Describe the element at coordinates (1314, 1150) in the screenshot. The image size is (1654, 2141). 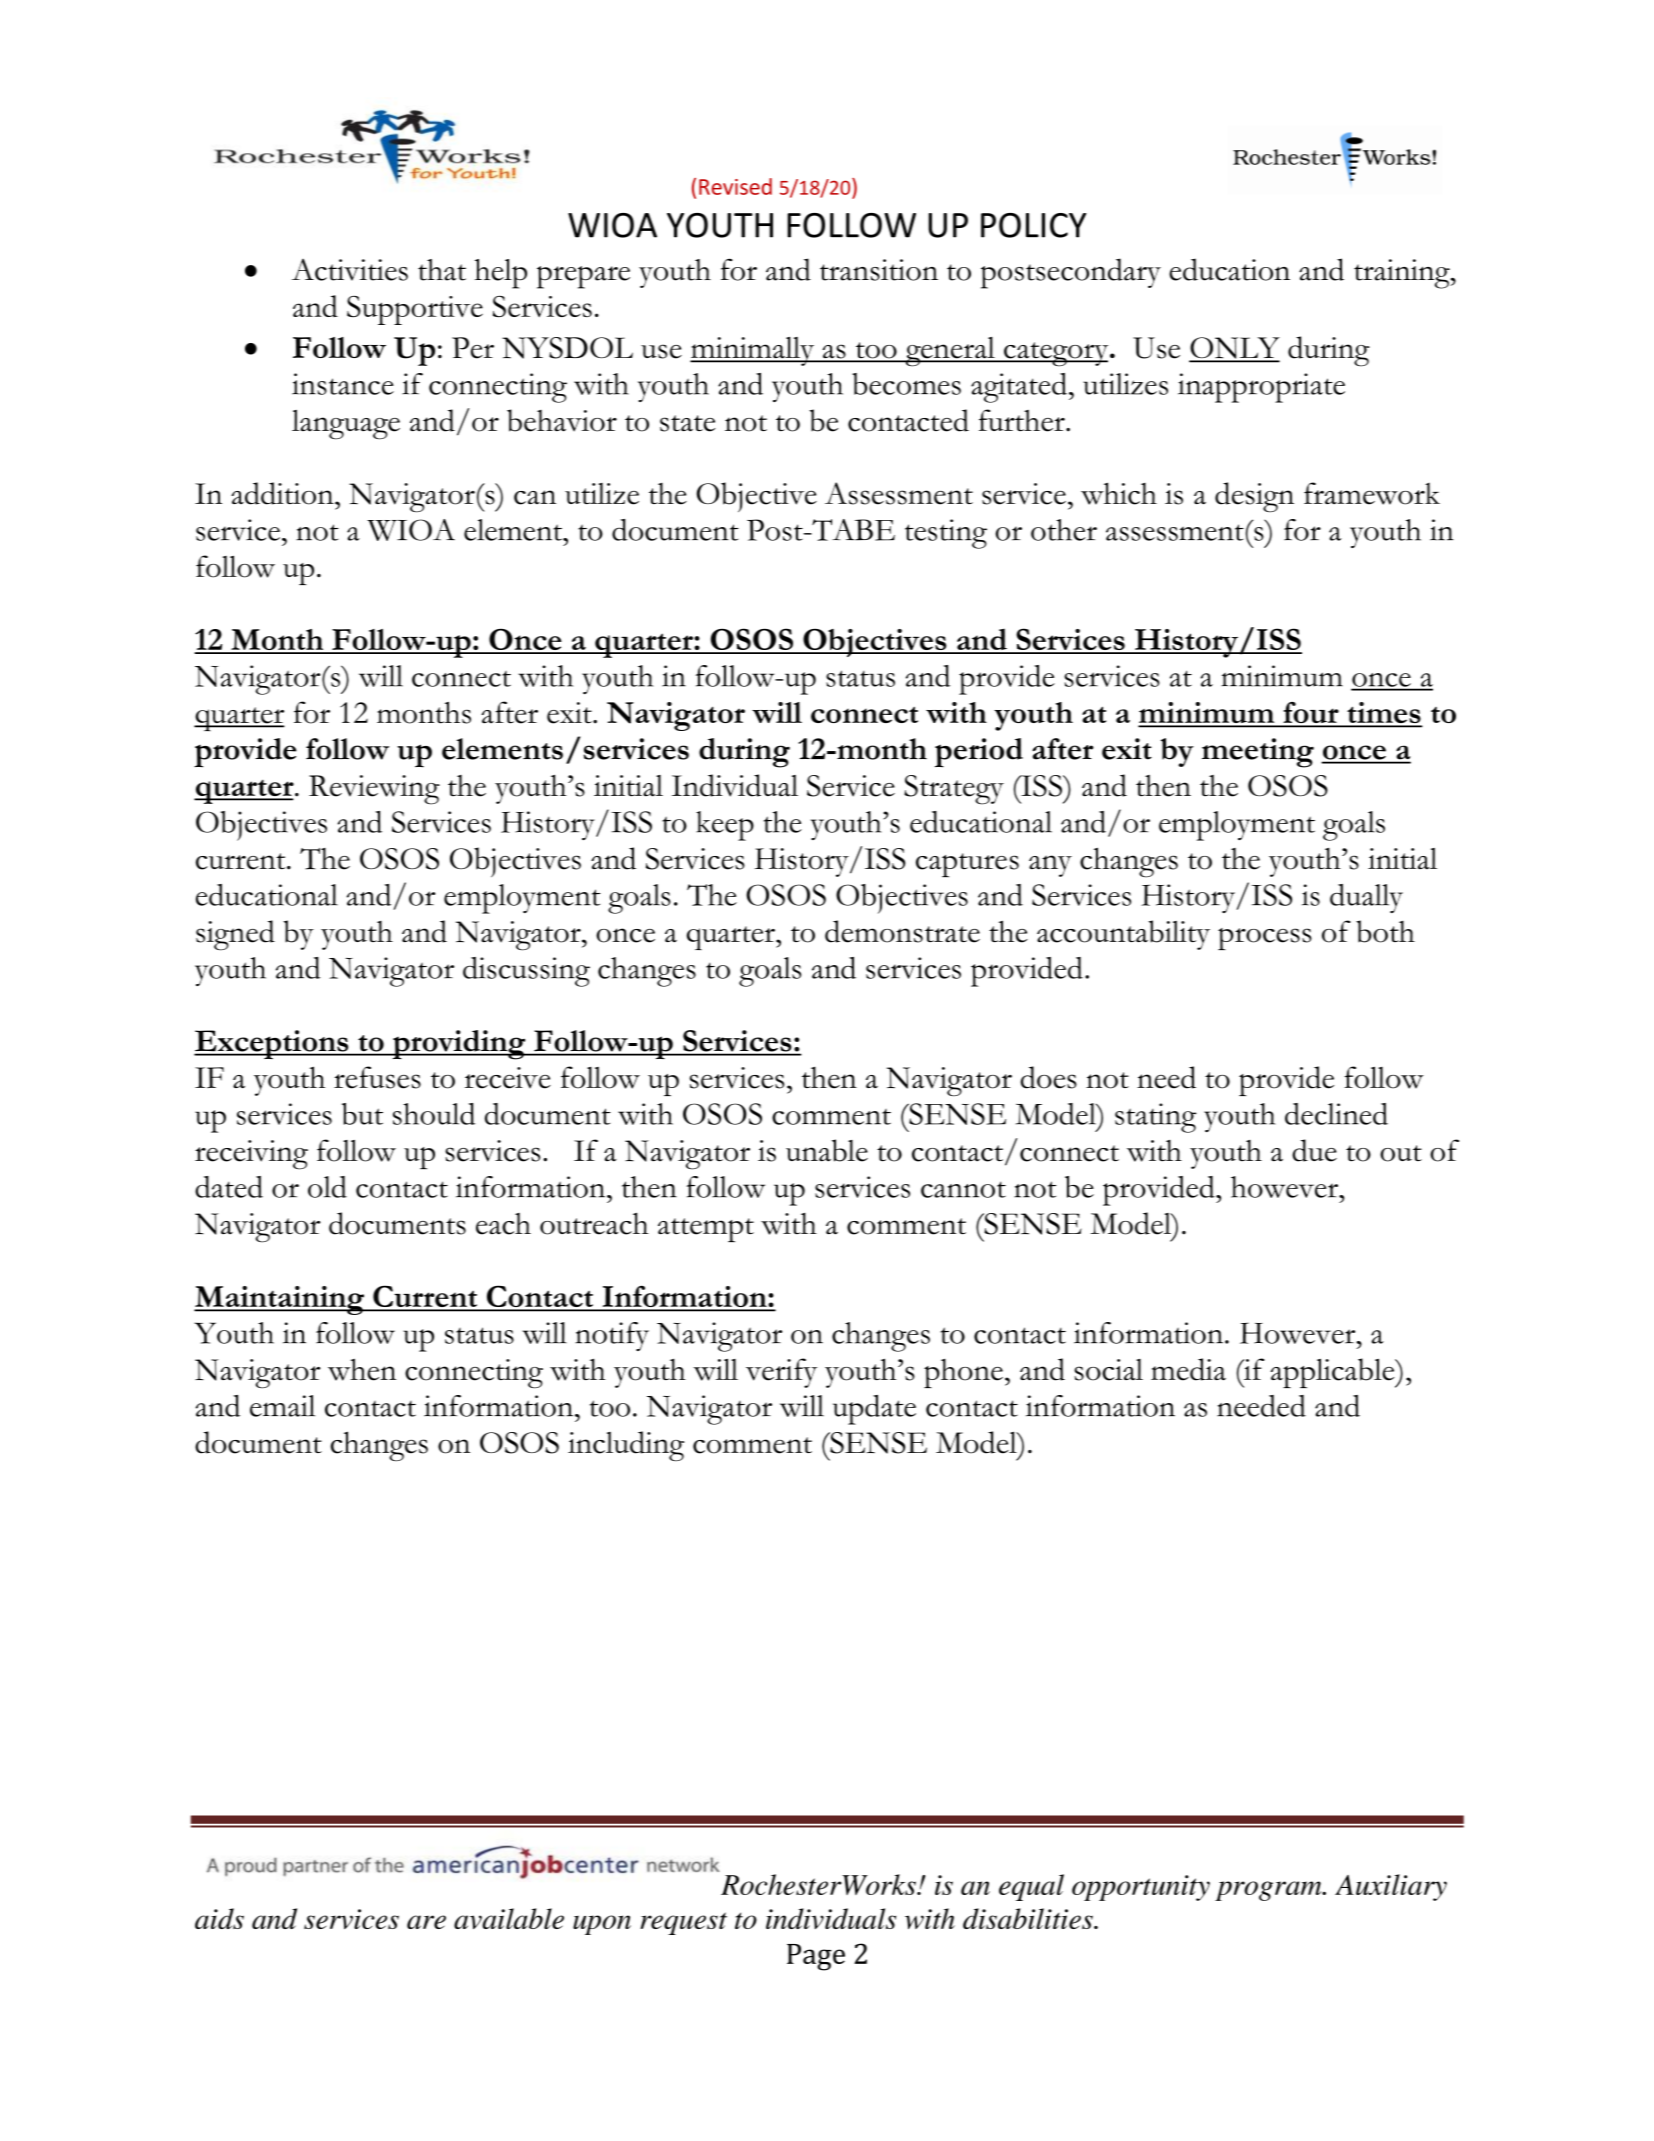
I see `due` at that location.
